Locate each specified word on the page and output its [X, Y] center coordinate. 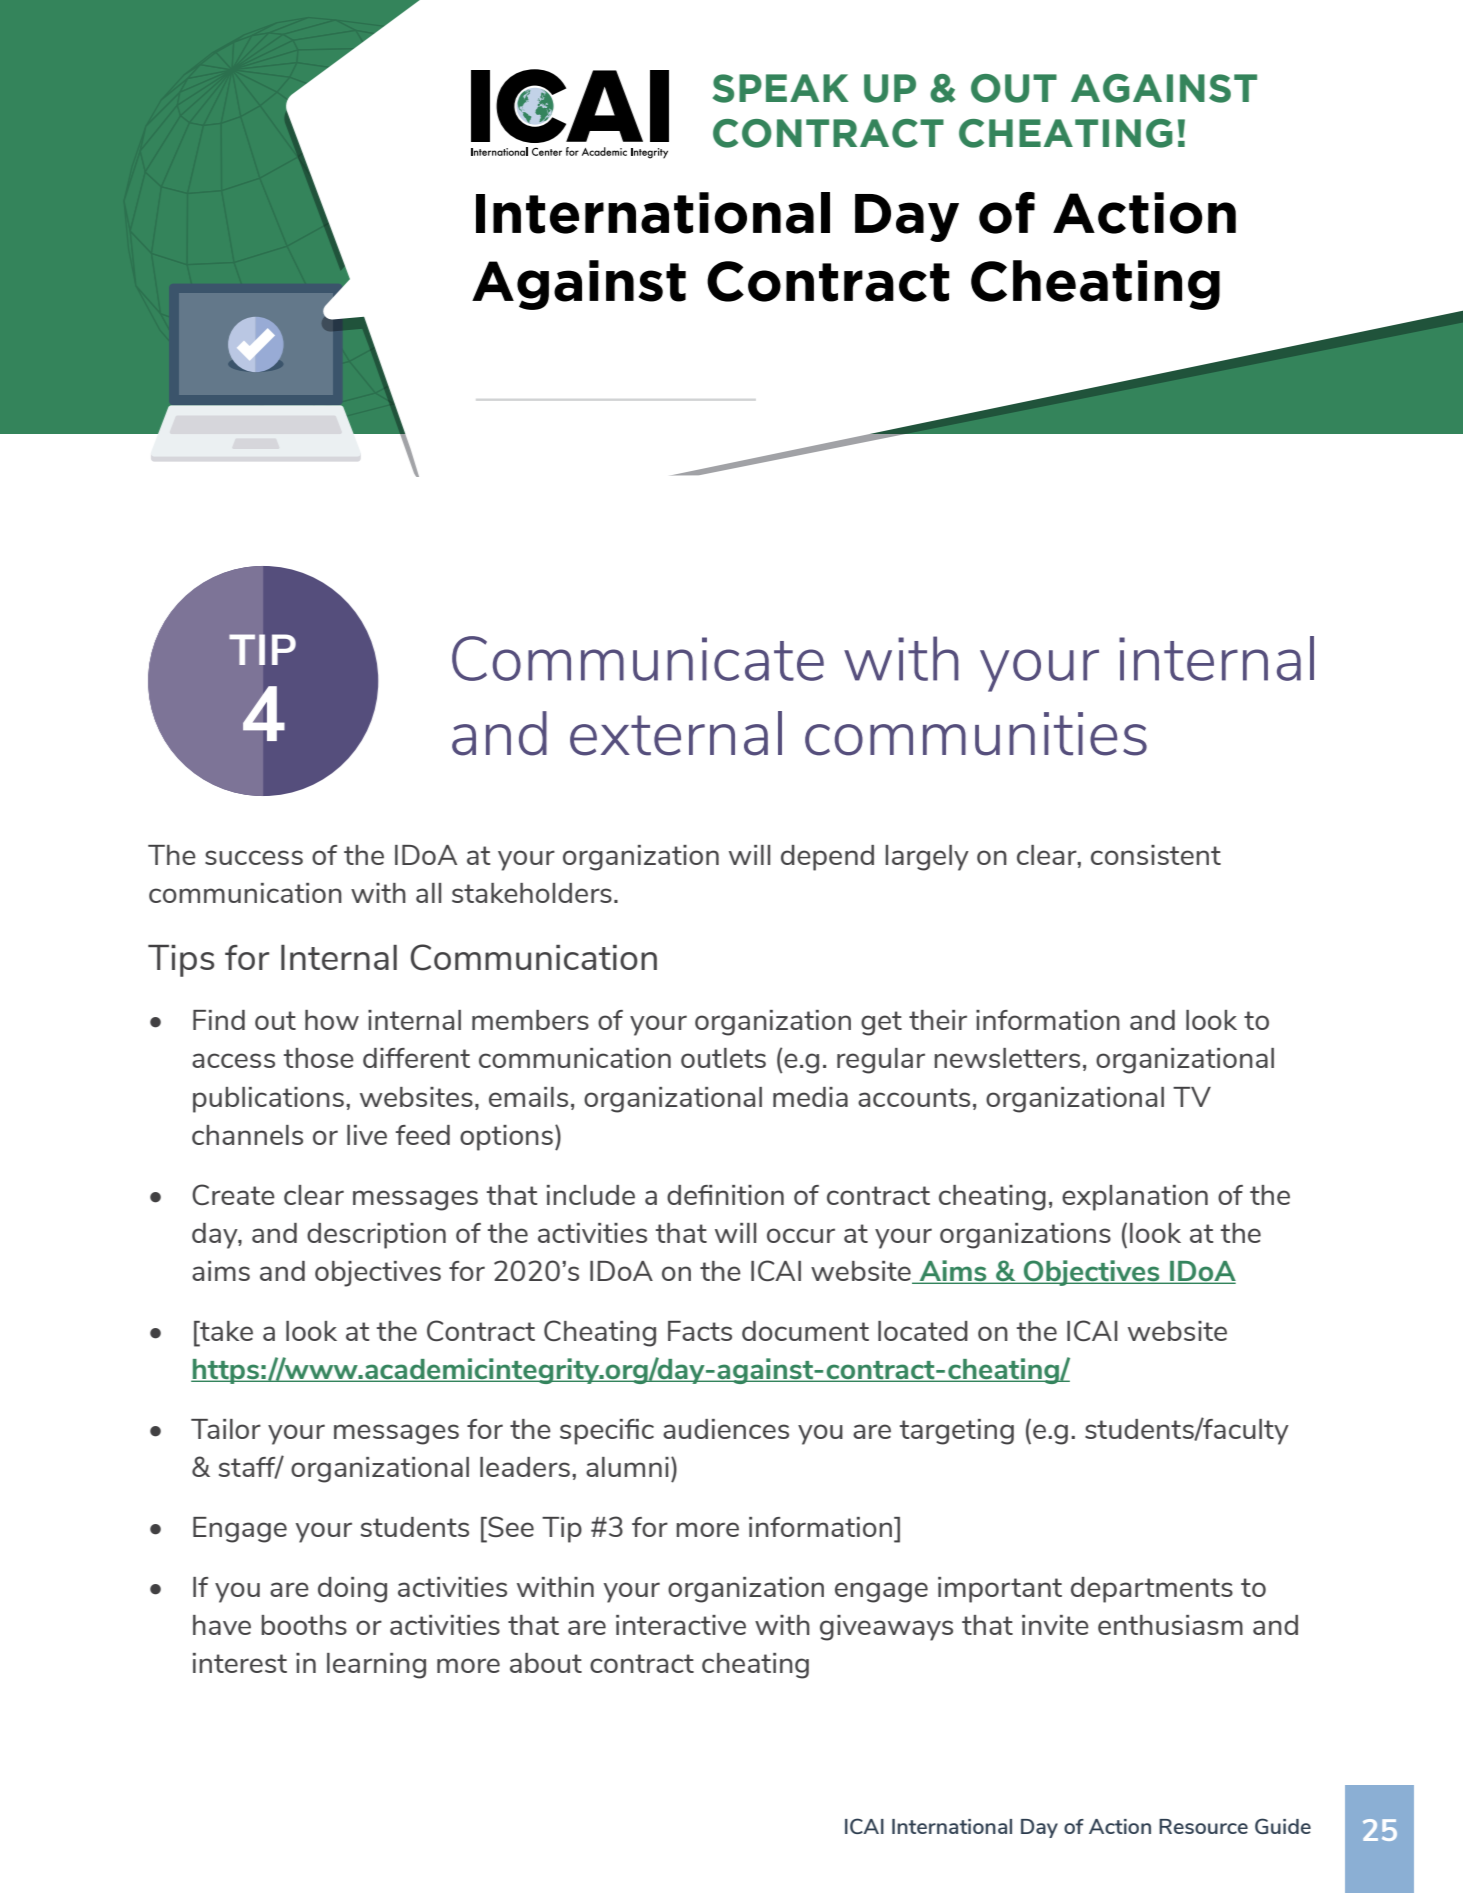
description [376, 1236]
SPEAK [781, 88]
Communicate [638, 658]
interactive [681, 1625]
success [254, 857]
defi [689, 1195]
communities [976, 734]
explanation [1135, 1198]
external [676, 733]
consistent [1156, 855]
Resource [1203, 1826]
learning [376, 1666]
